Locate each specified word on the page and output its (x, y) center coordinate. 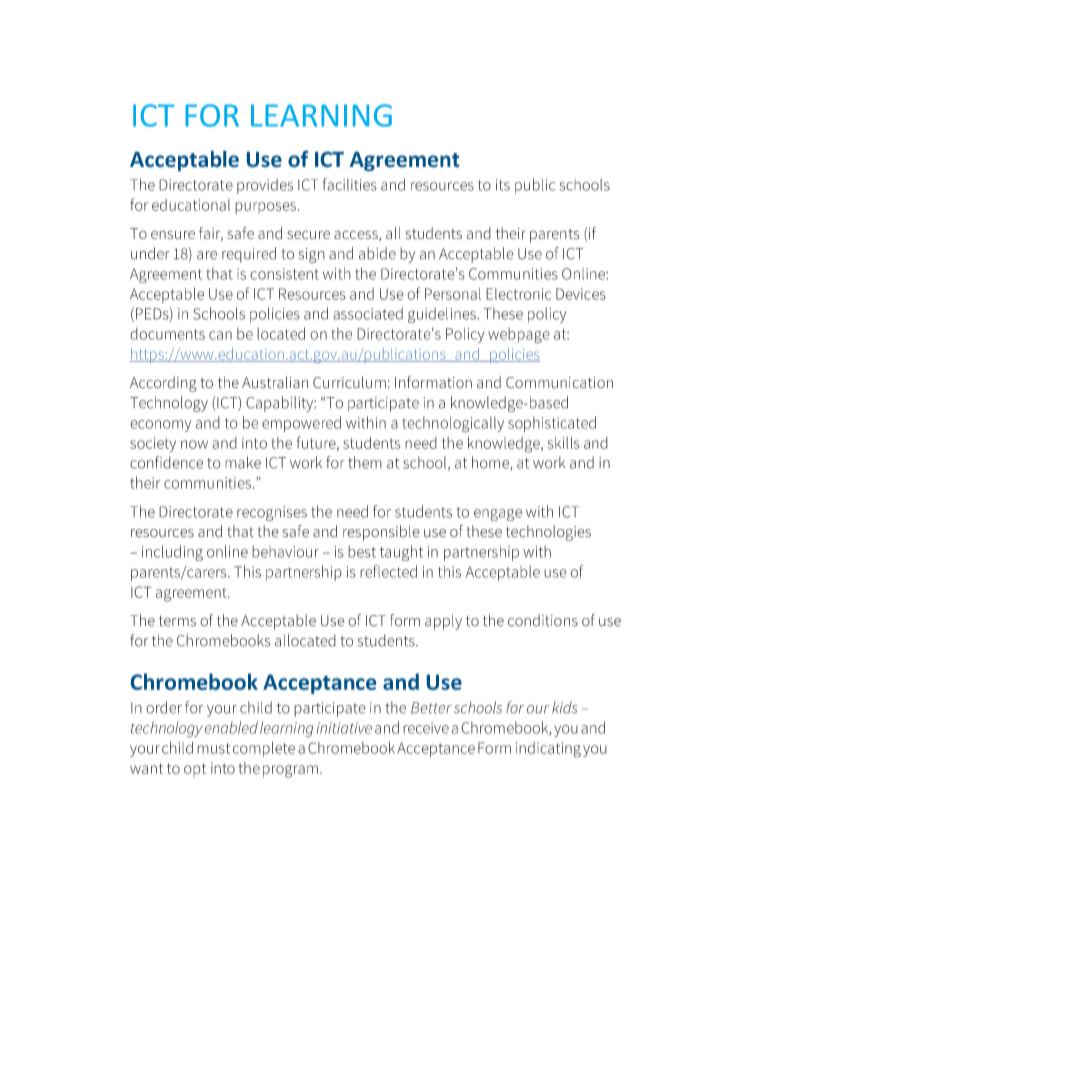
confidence (166, 462)
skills (563, 443)
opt (195, 770)
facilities (350, 184)
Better (431, 708)
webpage (519, 335)
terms (177, 621)
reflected (388, 571)
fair (211, 234)
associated (368, 313)
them (365, 462)
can (220, 335)
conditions (543, 620)
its (503, 185)
